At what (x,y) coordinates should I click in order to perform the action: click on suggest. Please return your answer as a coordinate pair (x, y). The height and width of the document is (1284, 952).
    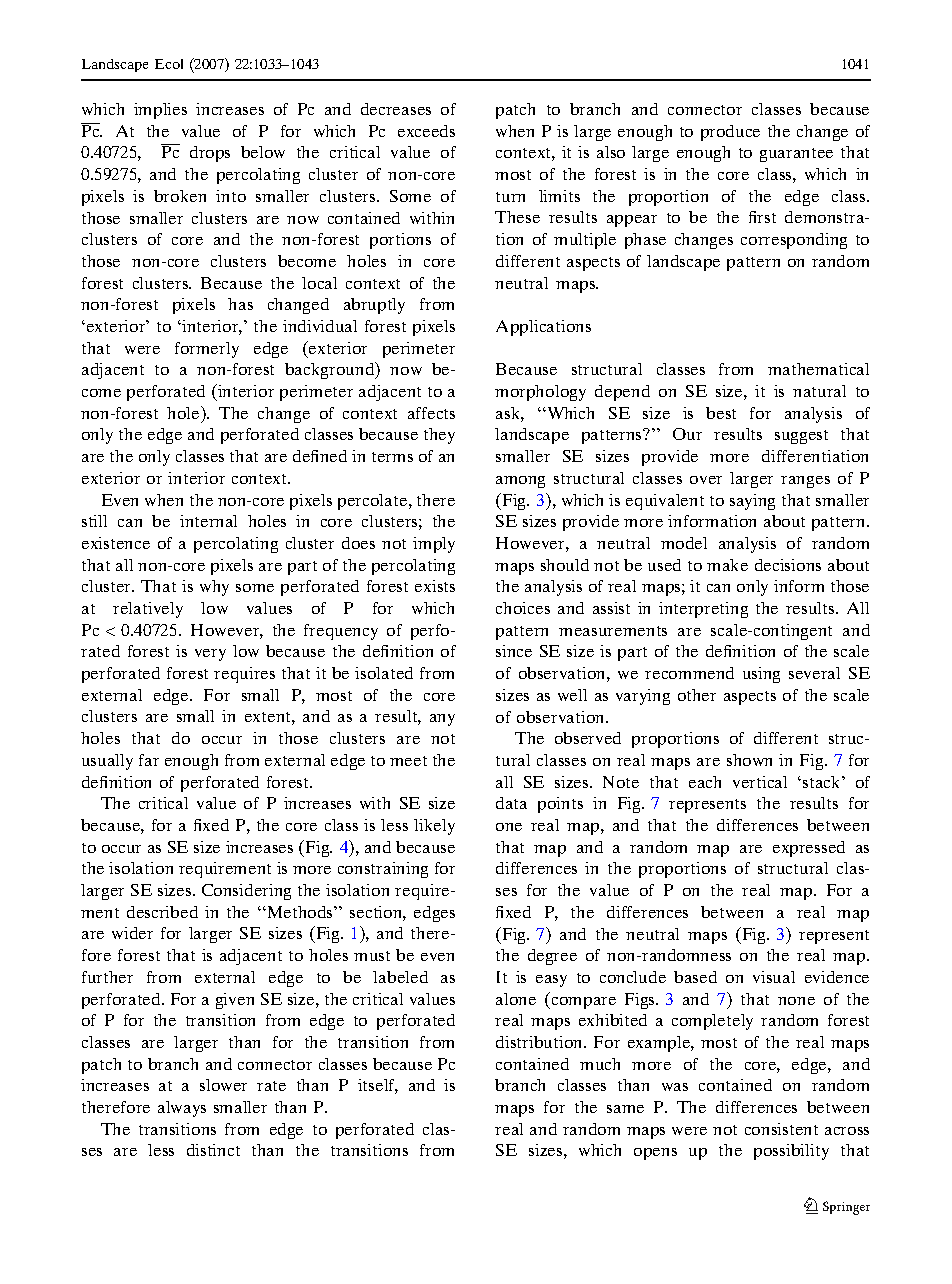
    Looking at the image, I should click on (801, 437).
